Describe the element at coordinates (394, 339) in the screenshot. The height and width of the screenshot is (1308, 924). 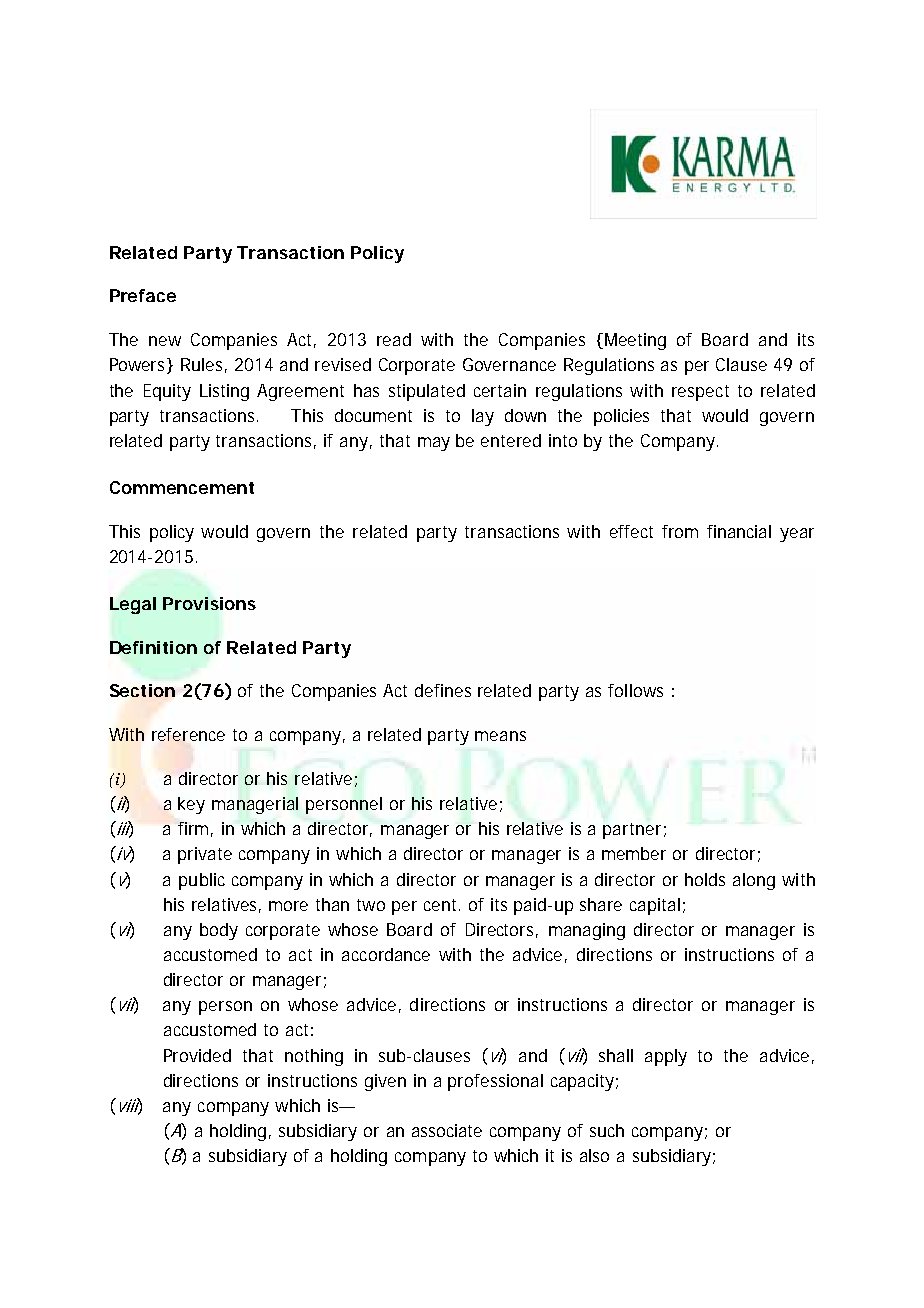
I see `read` at that location.
